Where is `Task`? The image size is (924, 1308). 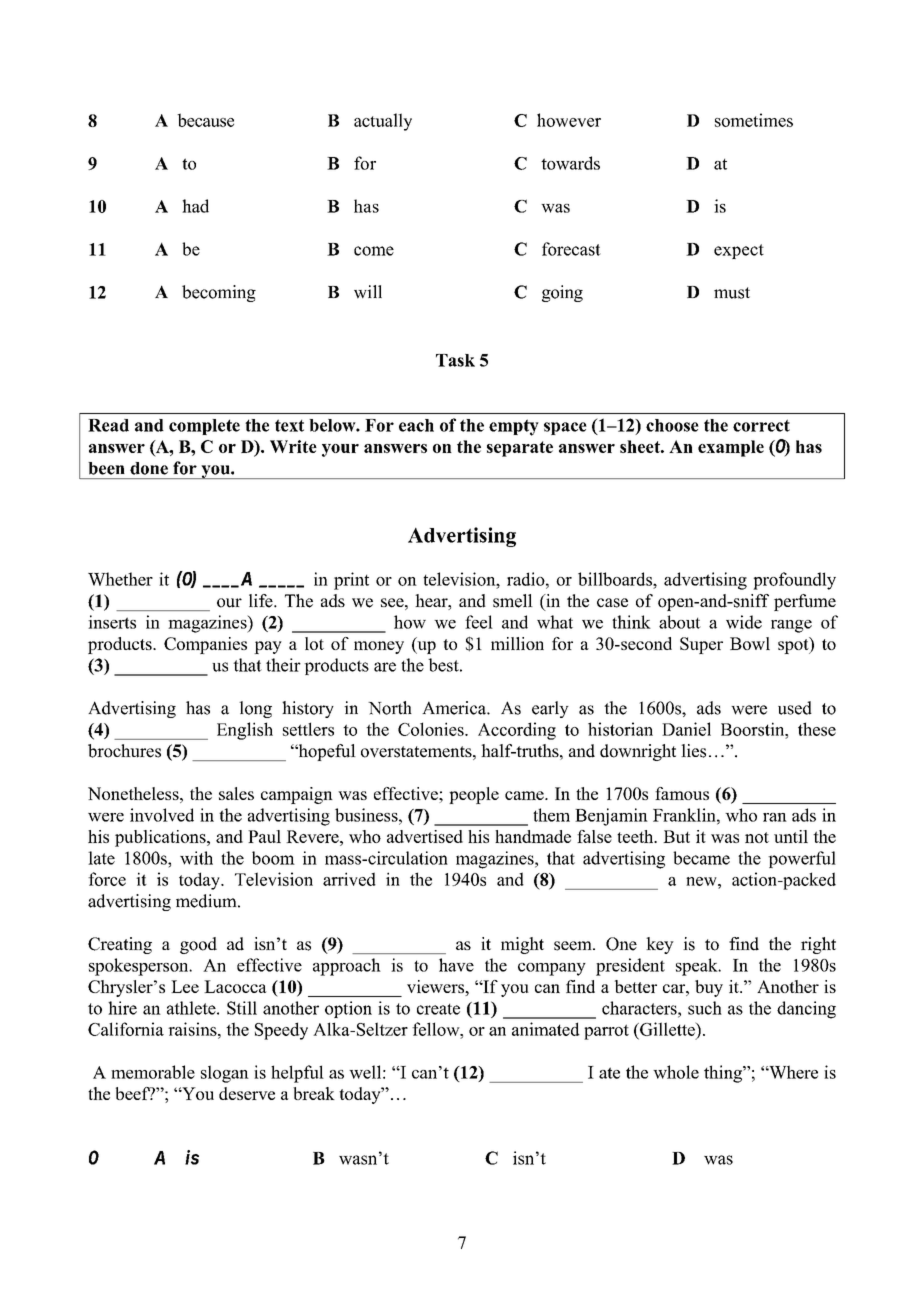
Task is located at coordinates (455, 360).
